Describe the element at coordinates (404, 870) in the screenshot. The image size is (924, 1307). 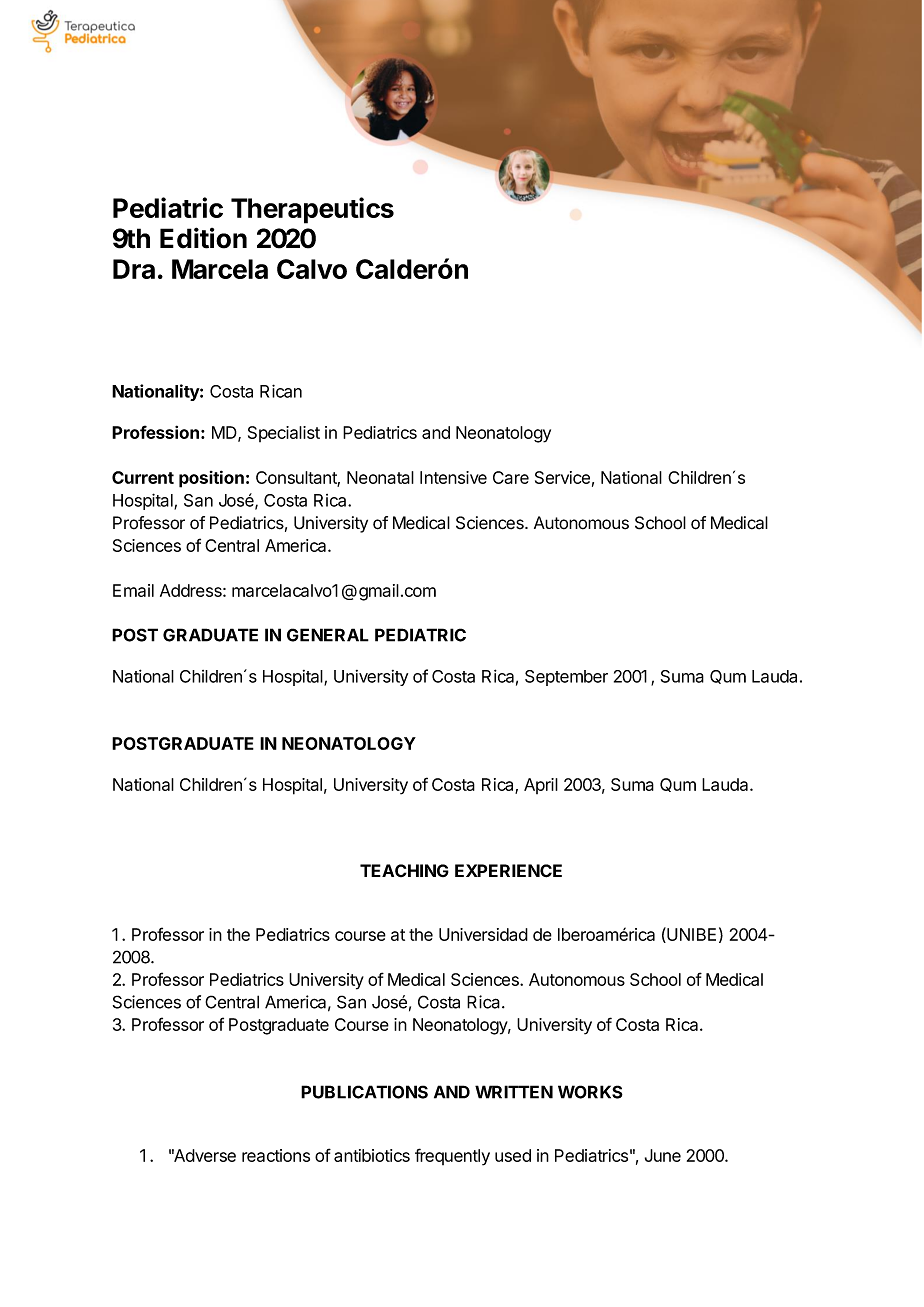
I see `TEACHING` at that location.
